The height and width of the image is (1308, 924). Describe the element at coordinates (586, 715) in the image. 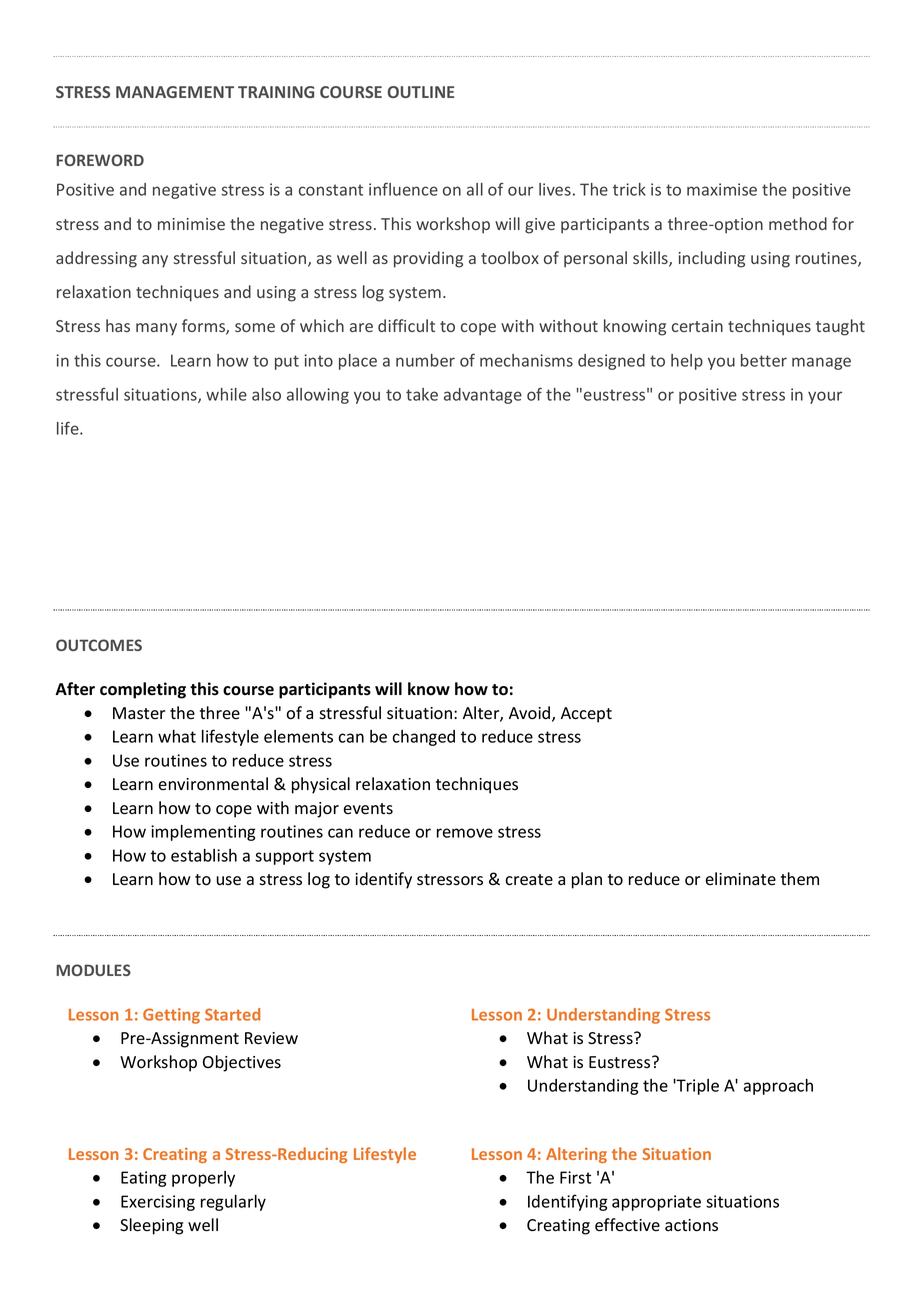

I see `Accept` at that location.
